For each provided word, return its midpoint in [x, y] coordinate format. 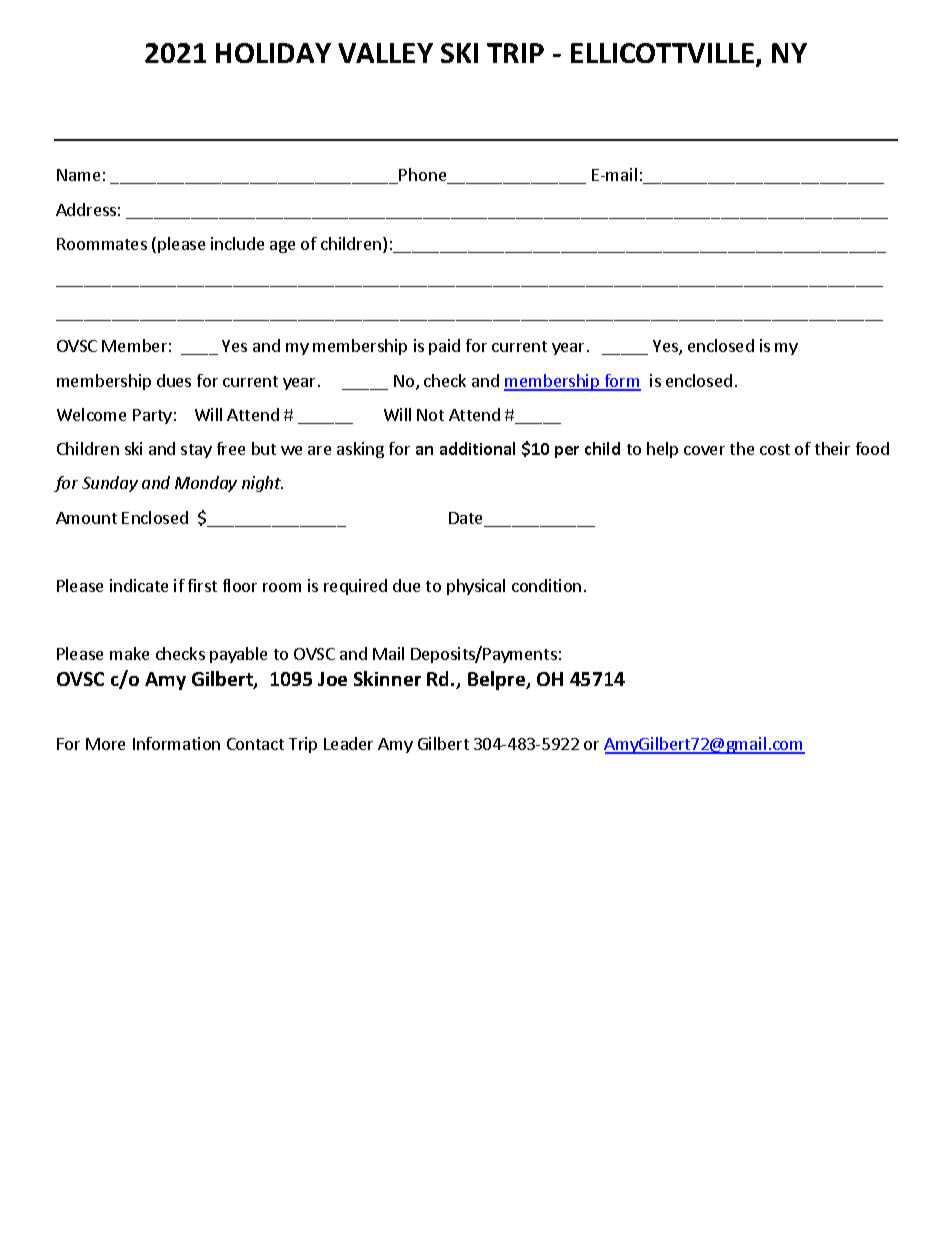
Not [430, 415]
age [282, 247]
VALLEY [385, 53]
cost [775, 449]
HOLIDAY [273, 53]
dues [174, 380]
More [105, 744]
